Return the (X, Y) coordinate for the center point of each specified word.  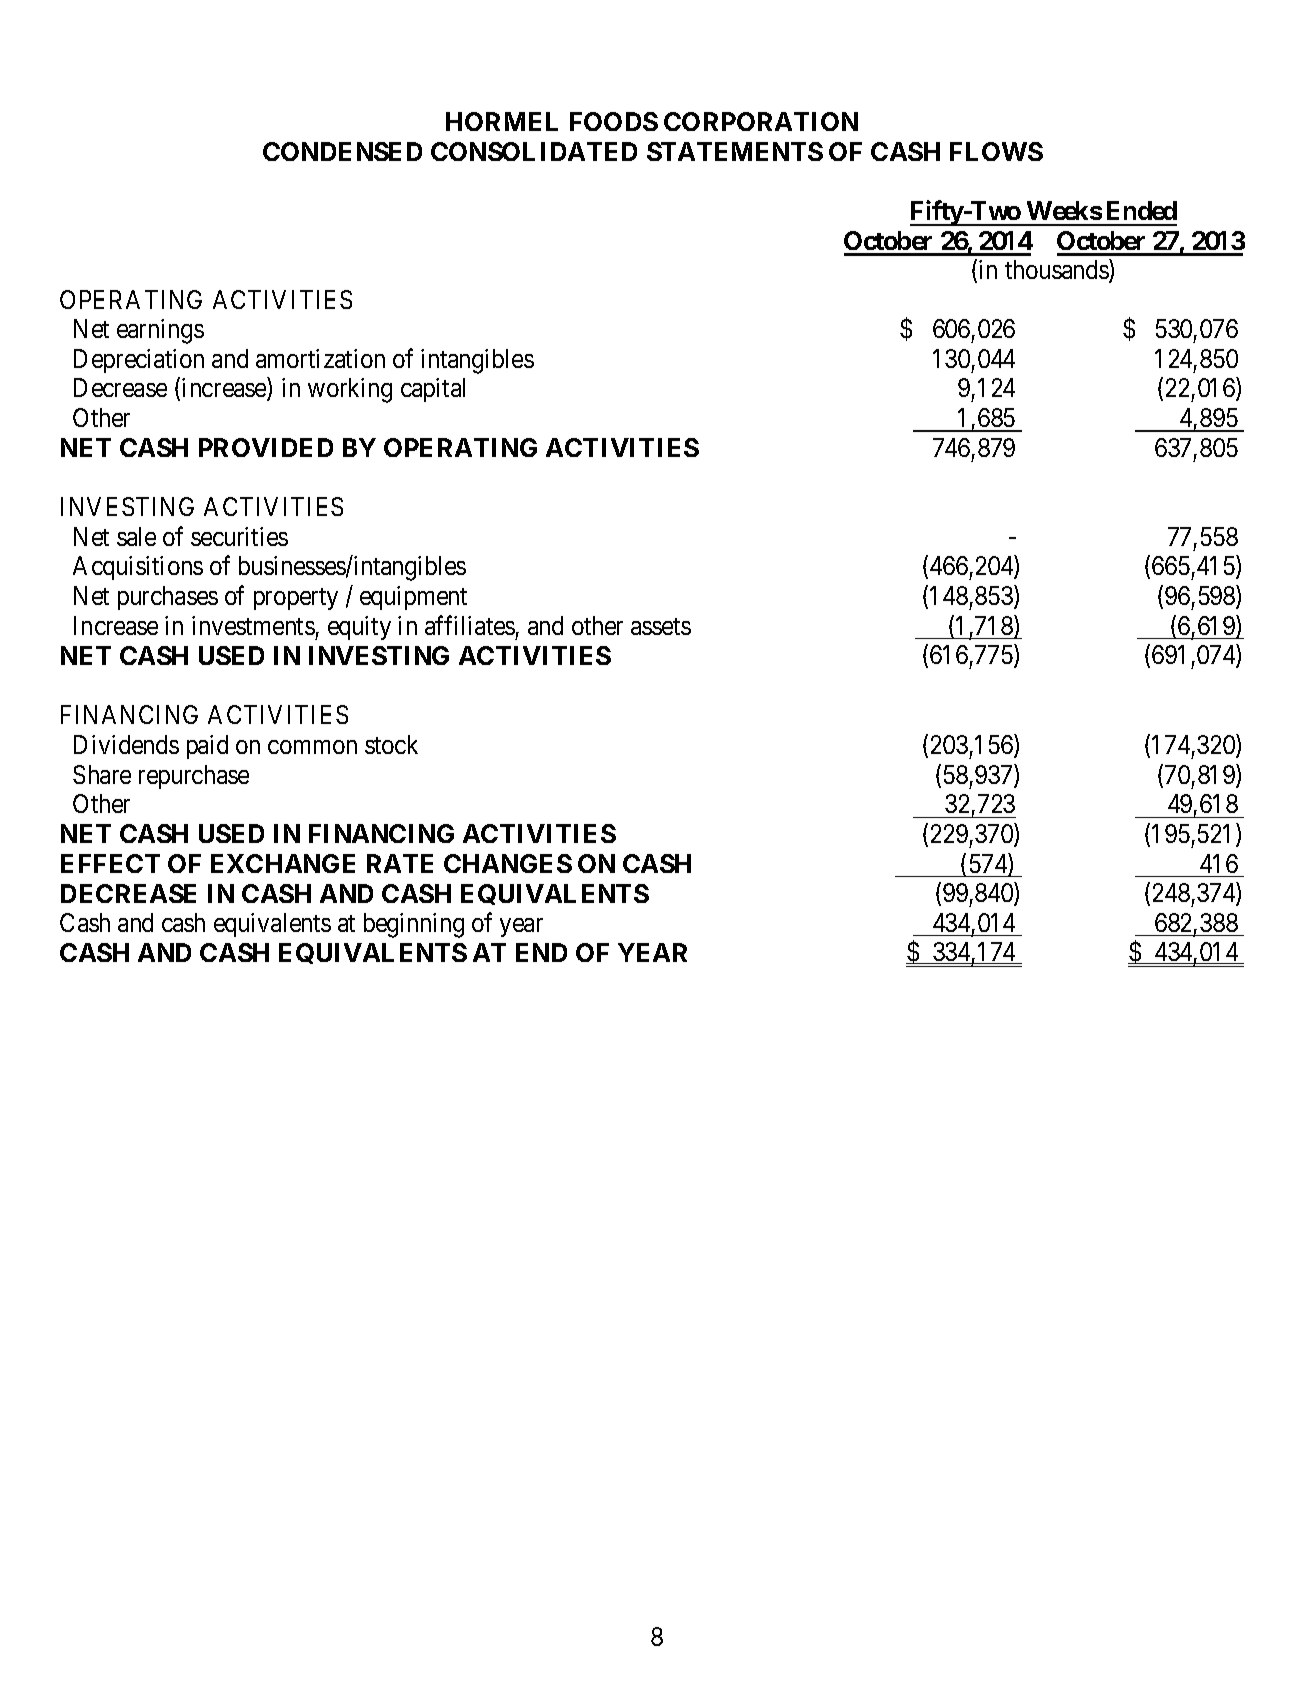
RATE (400, 863)
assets (661, 626)
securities (239, 536)
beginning (414, 925)
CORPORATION (761, 121)
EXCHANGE (283, 863)
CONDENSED (342, 151)
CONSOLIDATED (534, 151)
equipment (413, 598)
